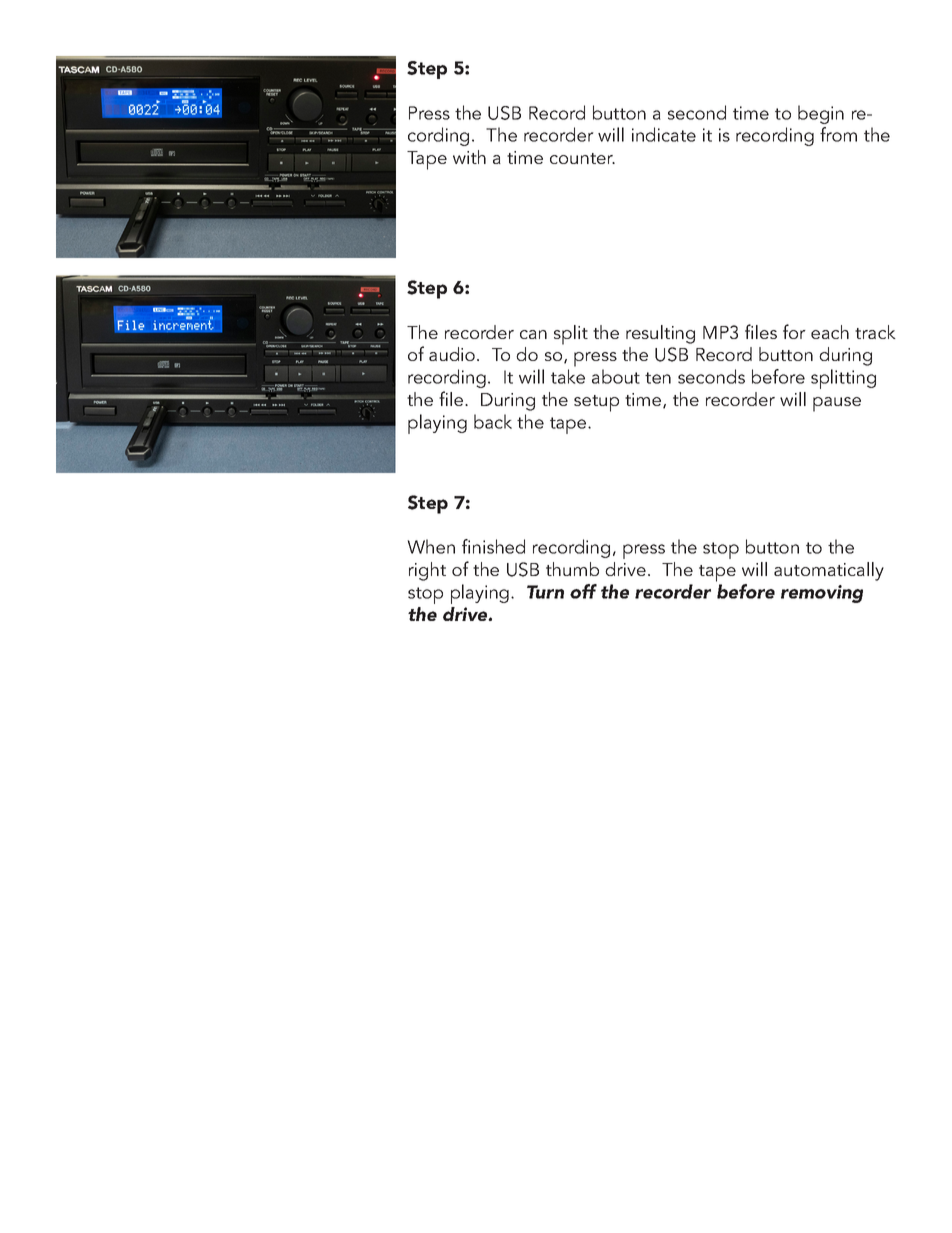  Describe the element at coordinates (838, 134) in the image. I see `from` at that location.
